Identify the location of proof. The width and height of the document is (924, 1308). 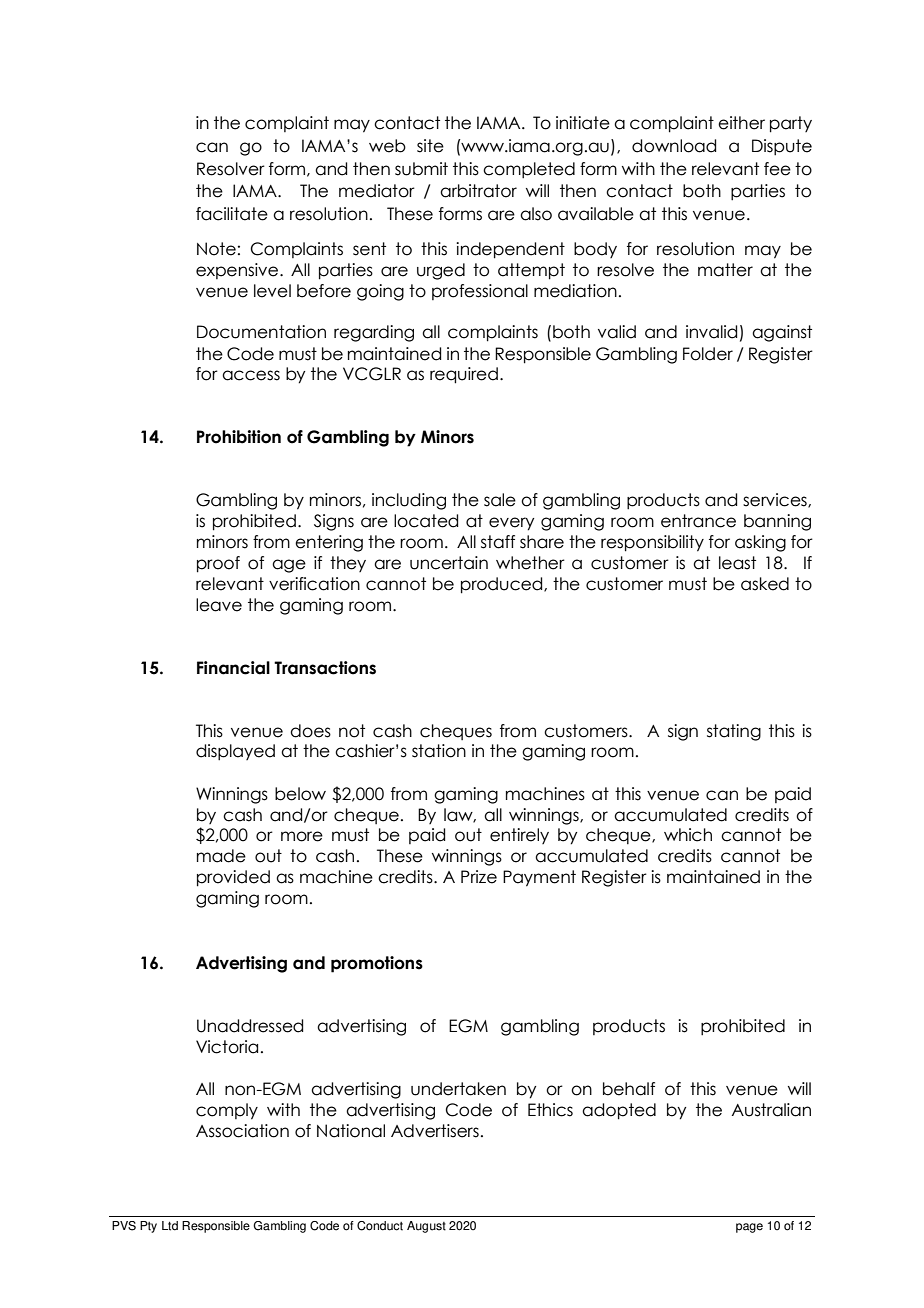
(218, 564).
